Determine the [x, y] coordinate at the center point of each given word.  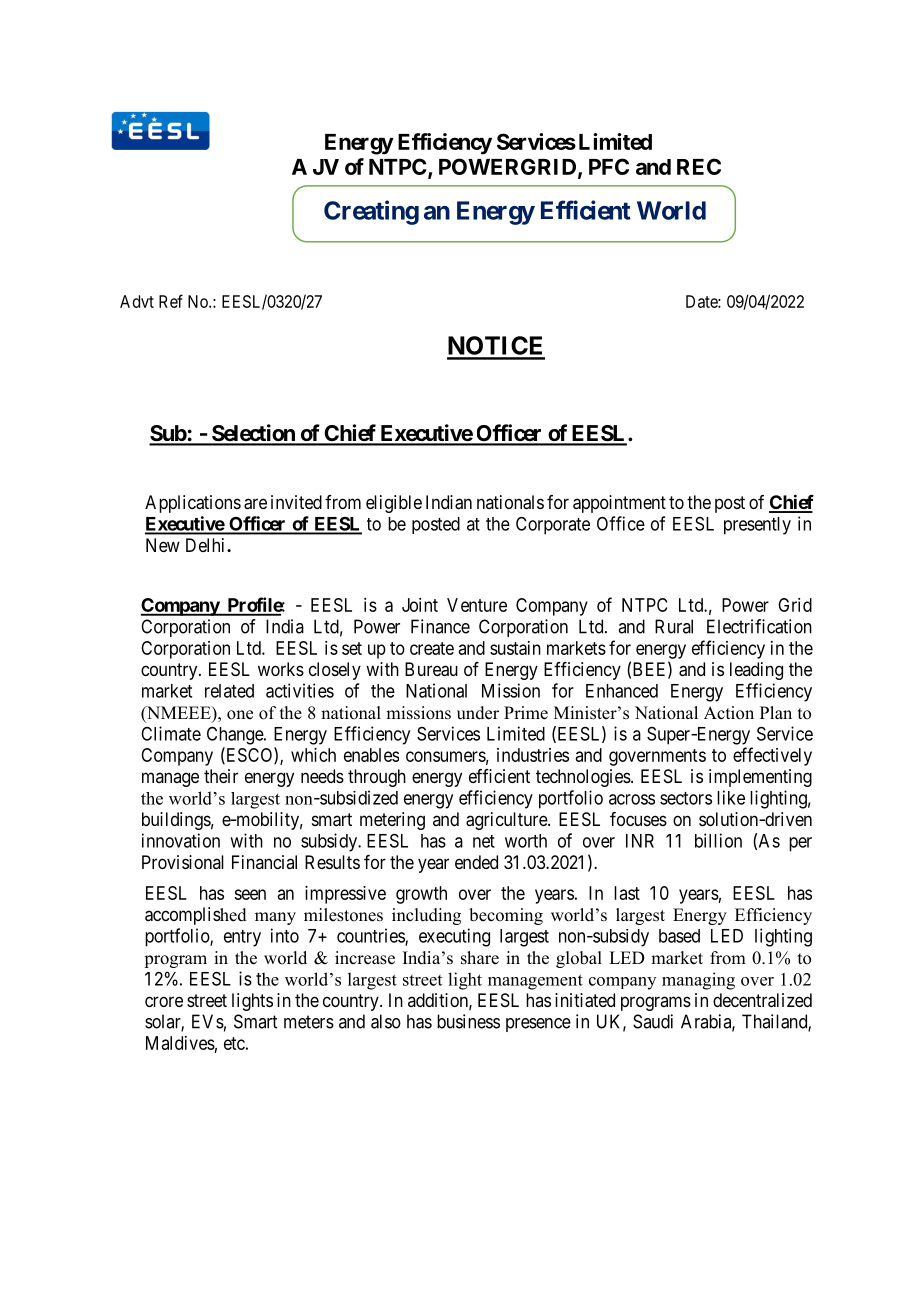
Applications [193, 504]
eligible [394, 504]
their [221, 776]
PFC [609, 166]
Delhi [207, 545]
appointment [619, 504]
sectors [686, 798]
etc [234, 1043]
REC [699, 166]
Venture [477, 605]
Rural [674, 626]
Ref [171, 301]
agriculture [507, 821]
